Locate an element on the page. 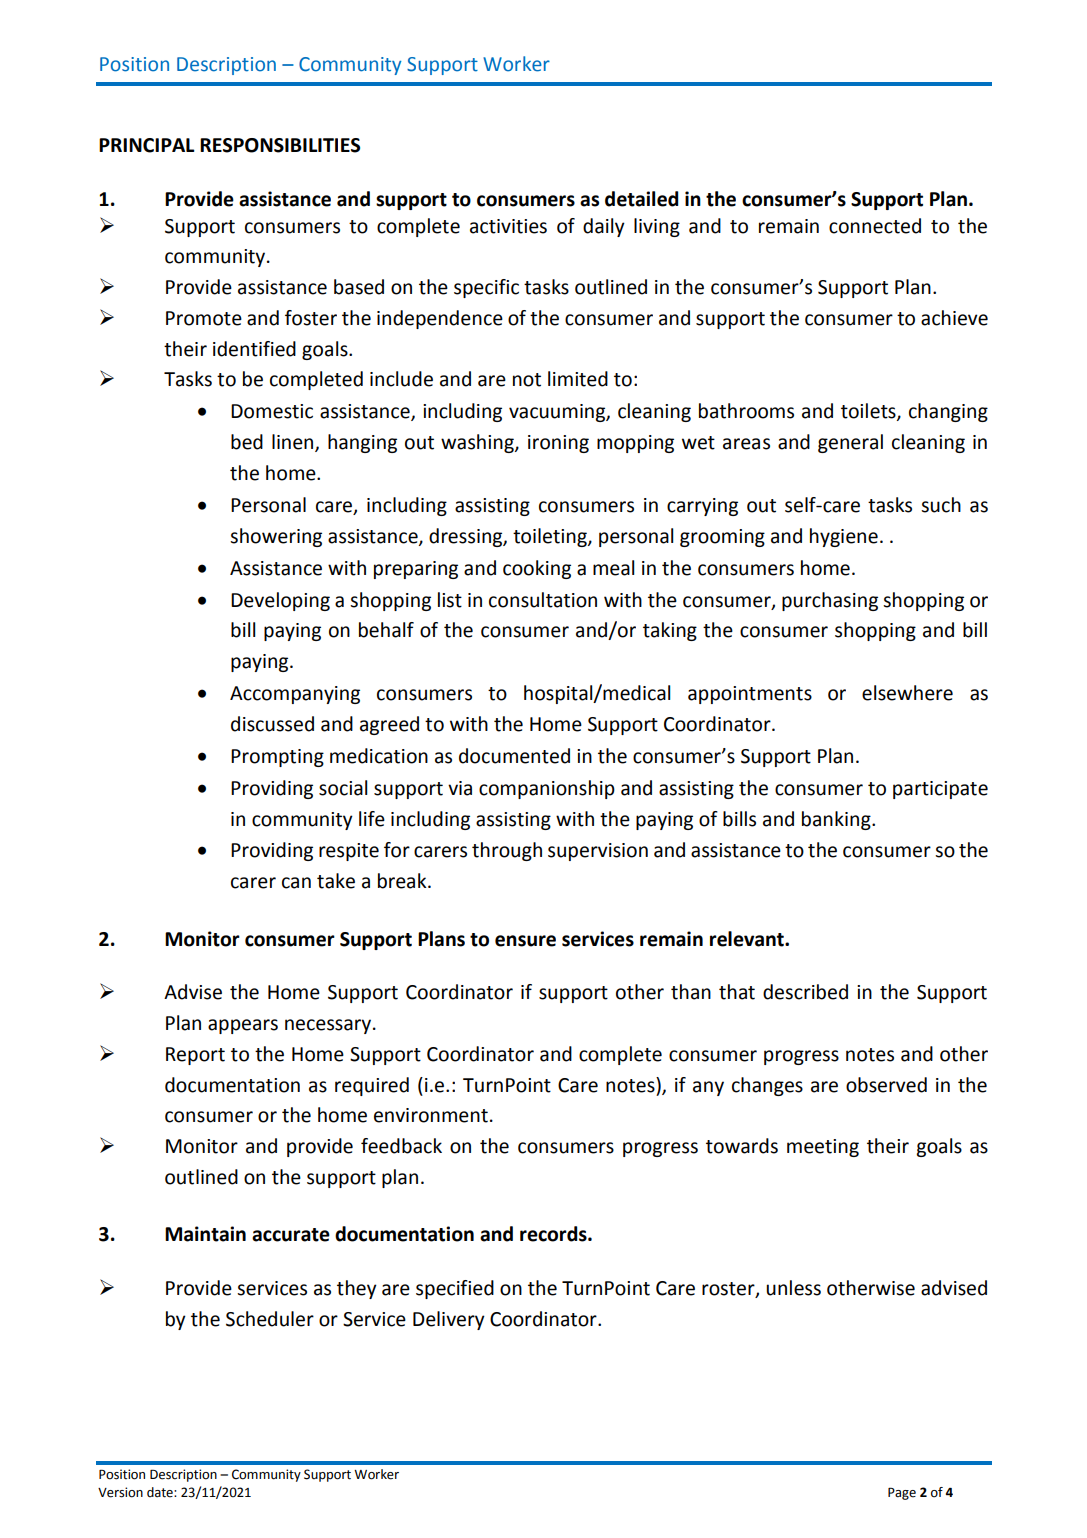  connected is located at coordinates (875, 226).
